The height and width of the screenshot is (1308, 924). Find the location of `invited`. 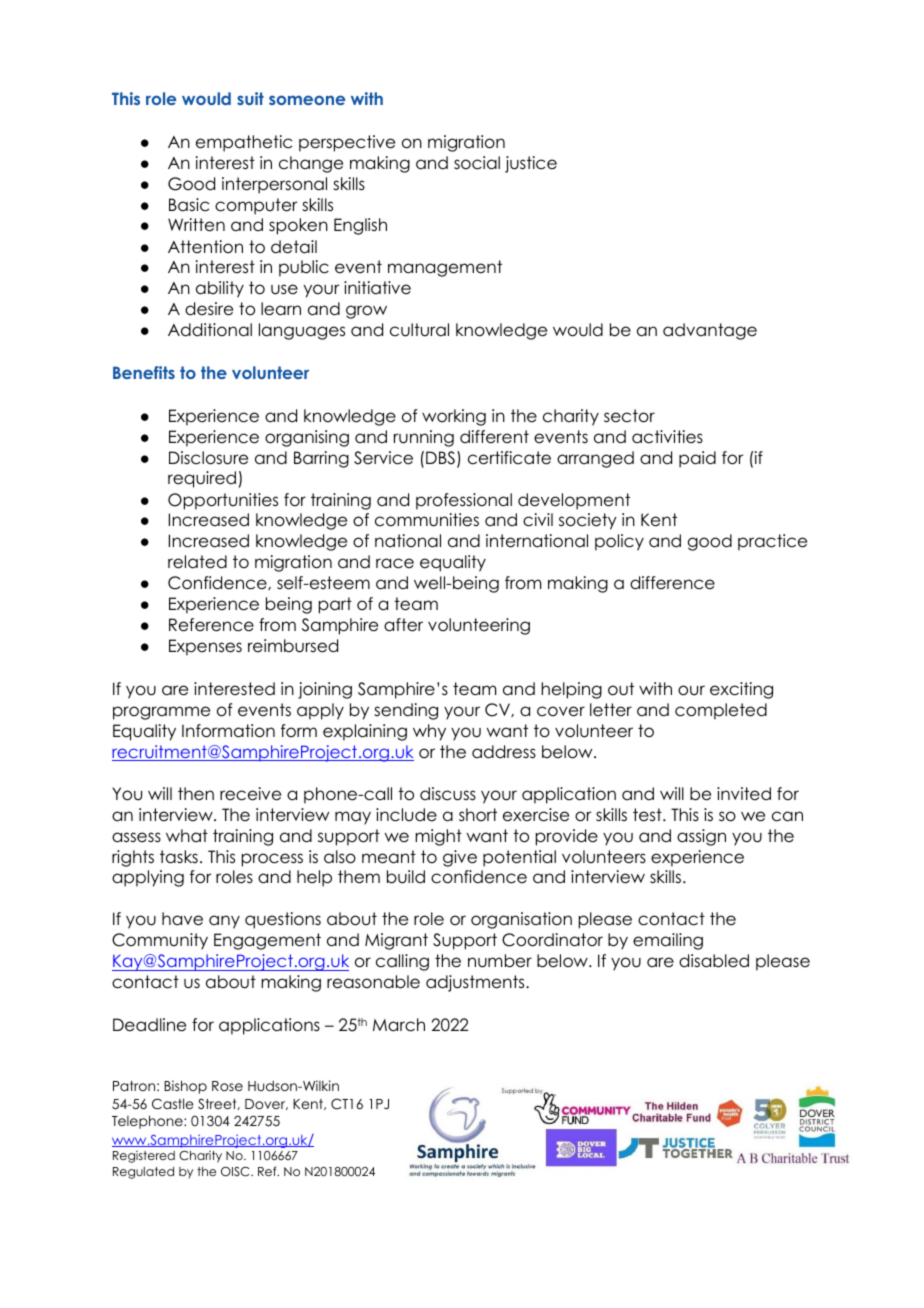

invited is located at coordinates (744, 794).
